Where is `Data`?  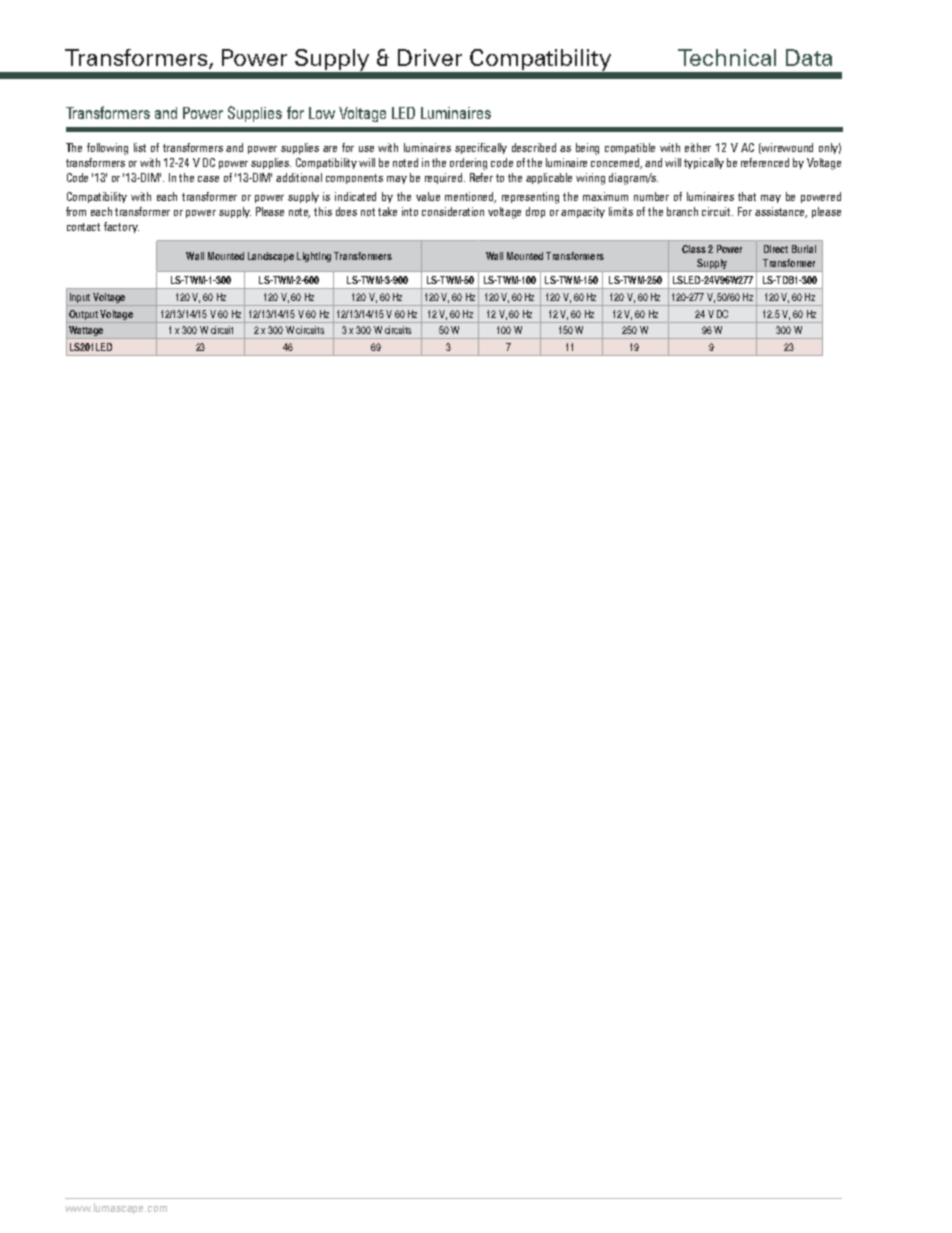
Data is located at coordinates (809, 57).
